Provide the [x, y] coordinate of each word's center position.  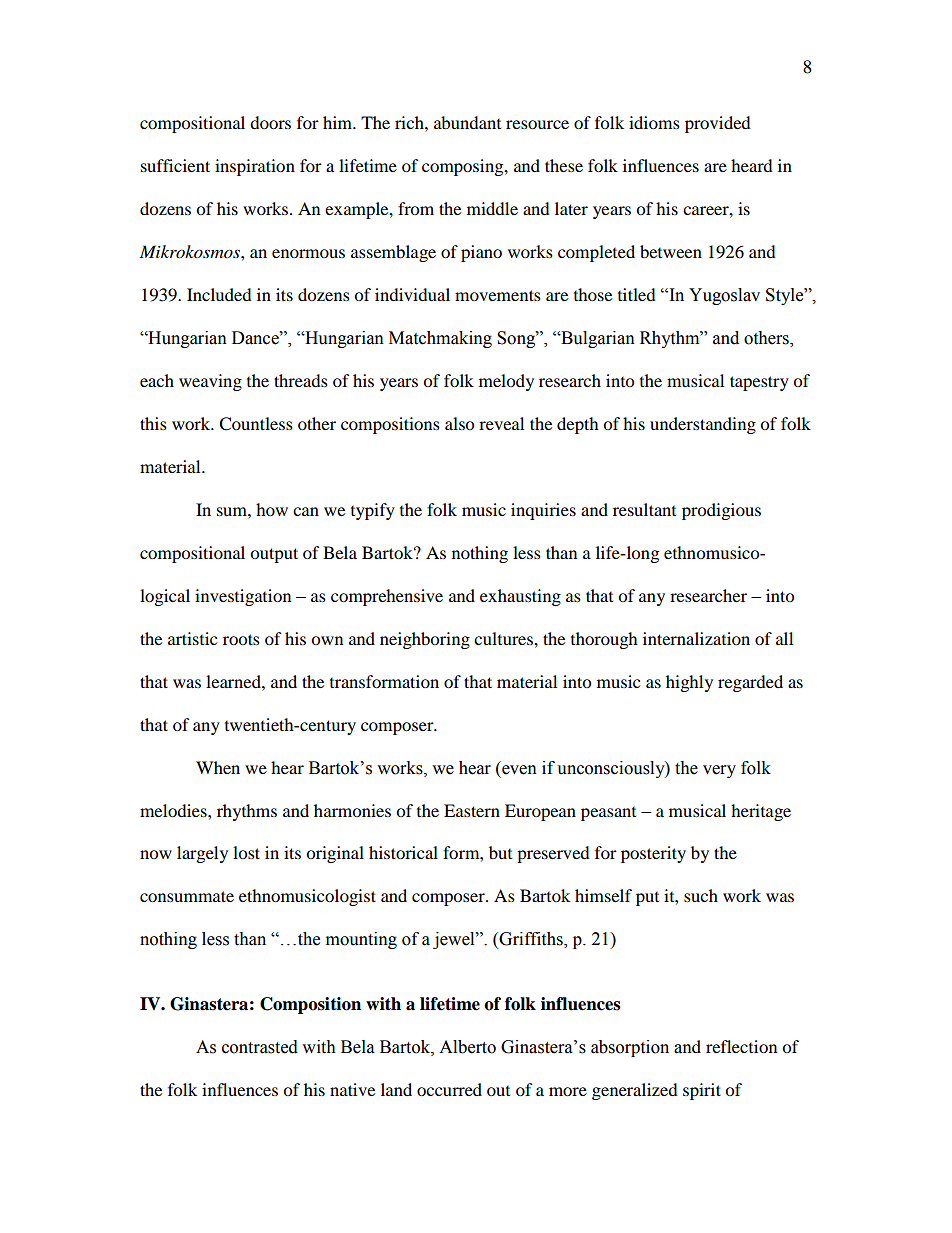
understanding [703, 425]
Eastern [472, 810]
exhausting [520, 597]
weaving [210, 382]
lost [246, 852]
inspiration [255, 167]
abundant [467, 122]
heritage [761, 812]
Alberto [467, 1047]
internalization [696, 638]
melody [506, 382]
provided [718, 124]
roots [241, 639]
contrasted [260, 1047]
